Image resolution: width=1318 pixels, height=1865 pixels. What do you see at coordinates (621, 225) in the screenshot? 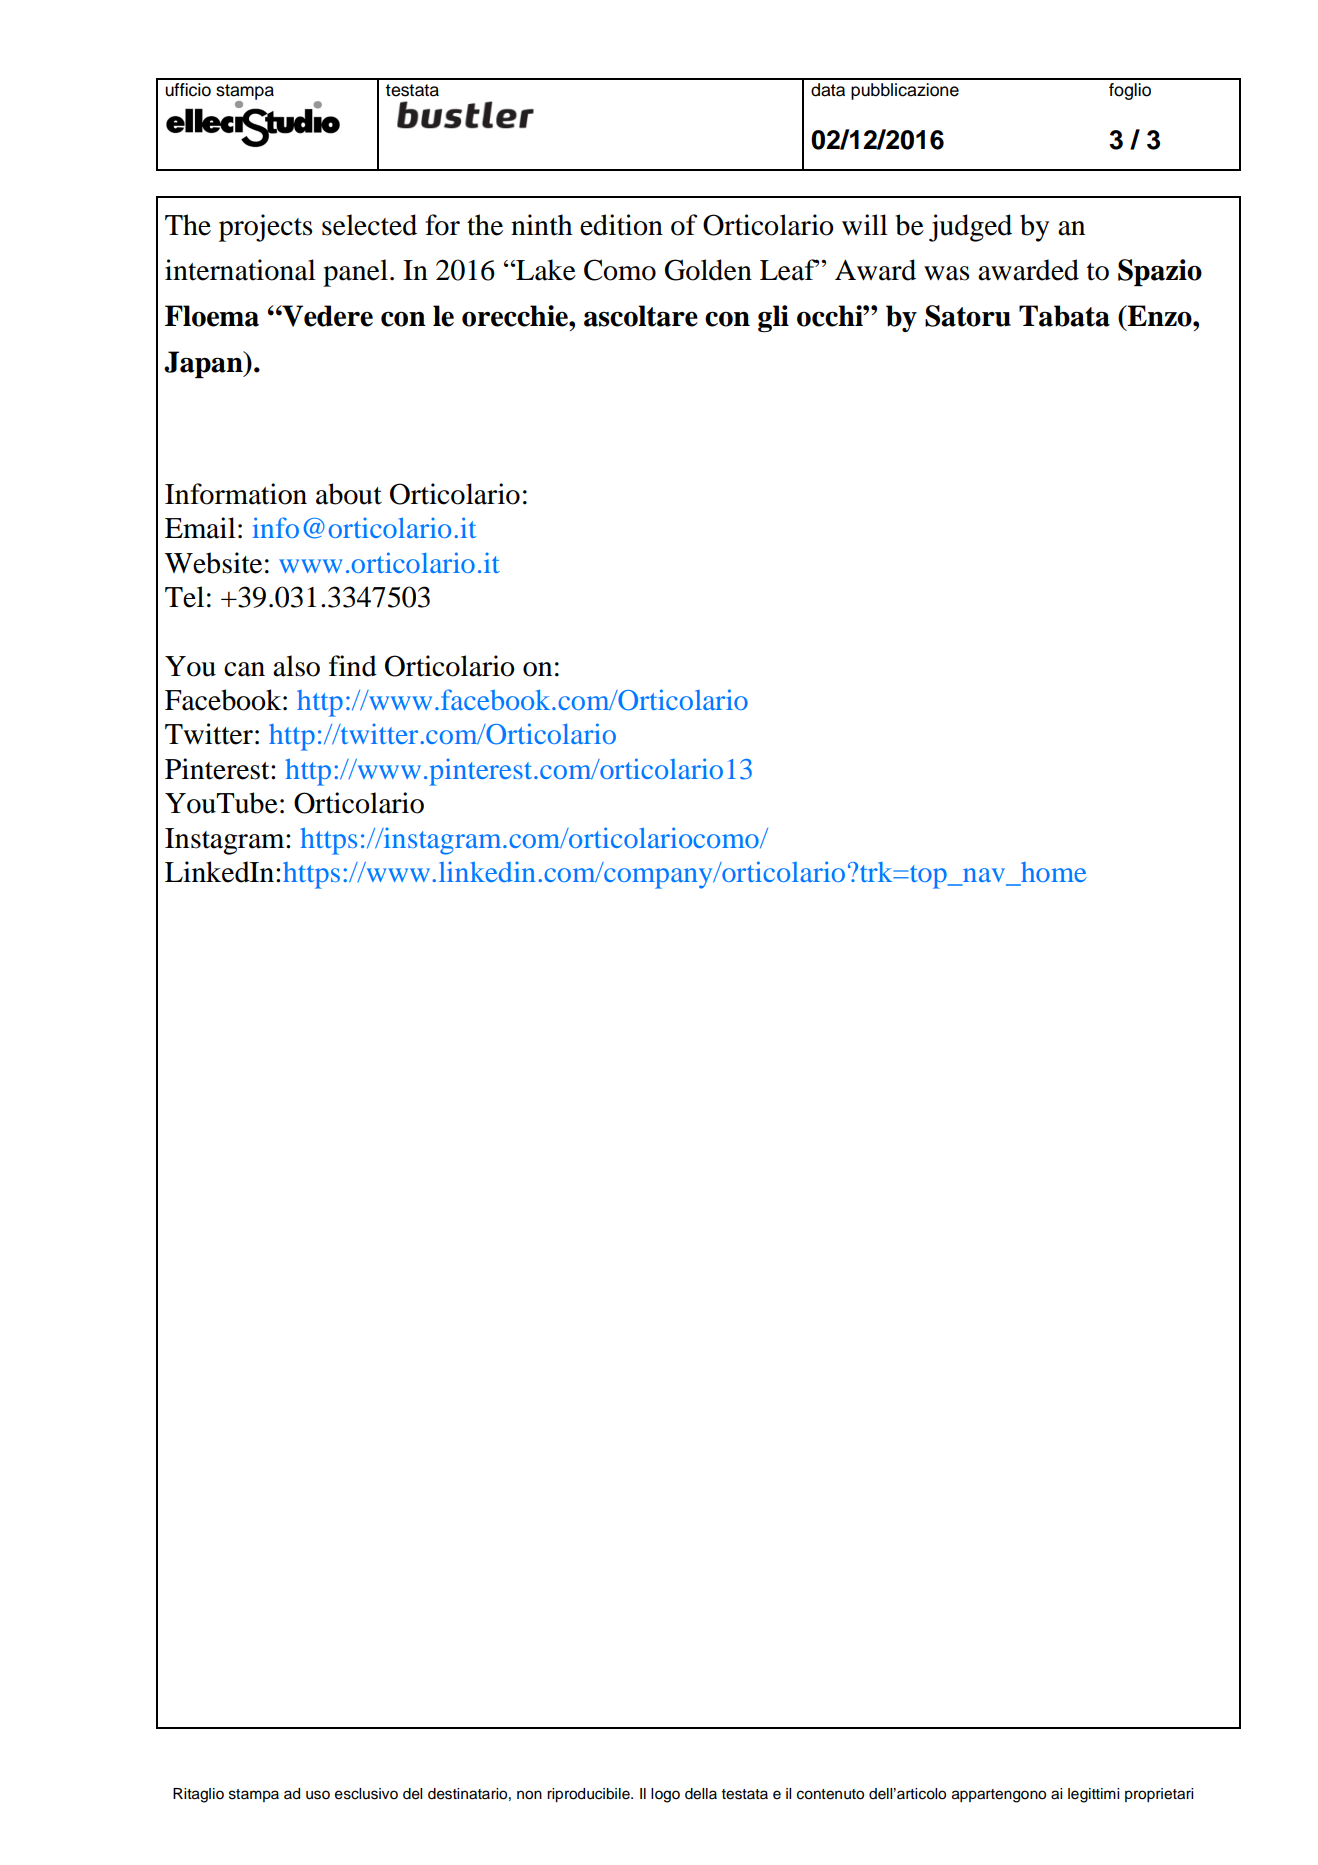
I see `edition` at bounding box center [621, 225].
